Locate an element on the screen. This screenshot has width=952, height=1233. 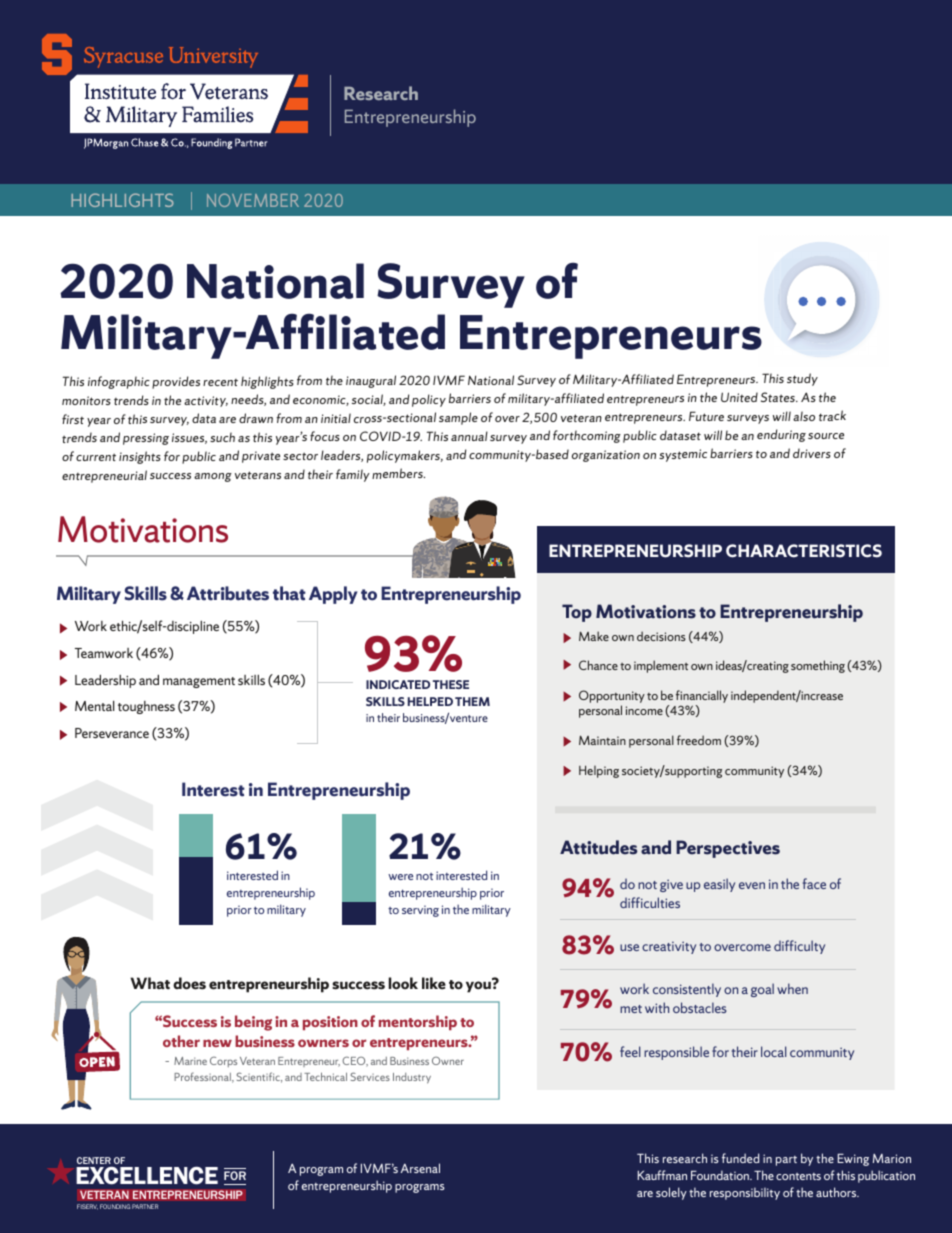
CHARACTERISTICS is located at coordinates (804, 551).
